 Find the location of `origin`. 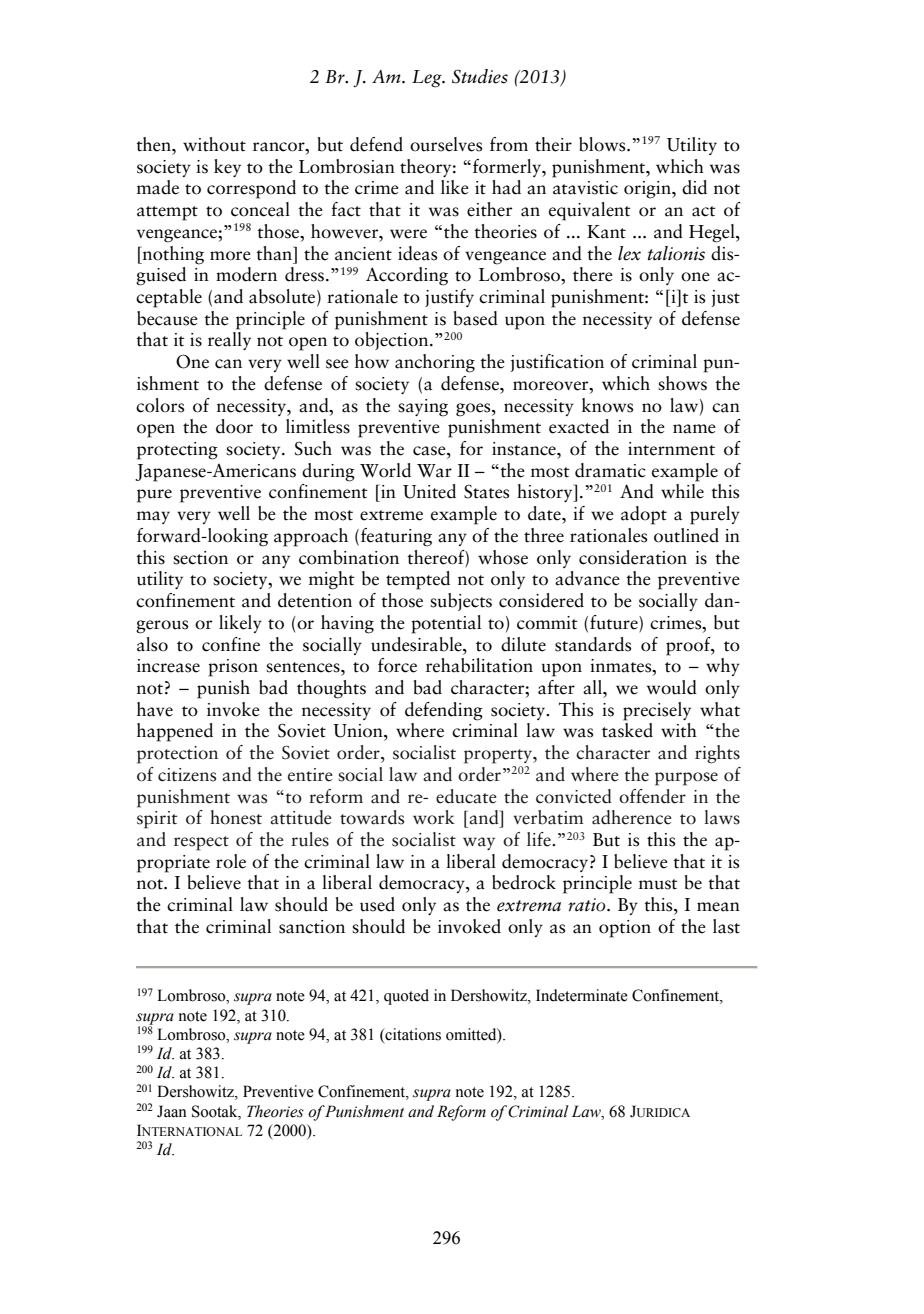

origin is located at coordinates (648, 190).
